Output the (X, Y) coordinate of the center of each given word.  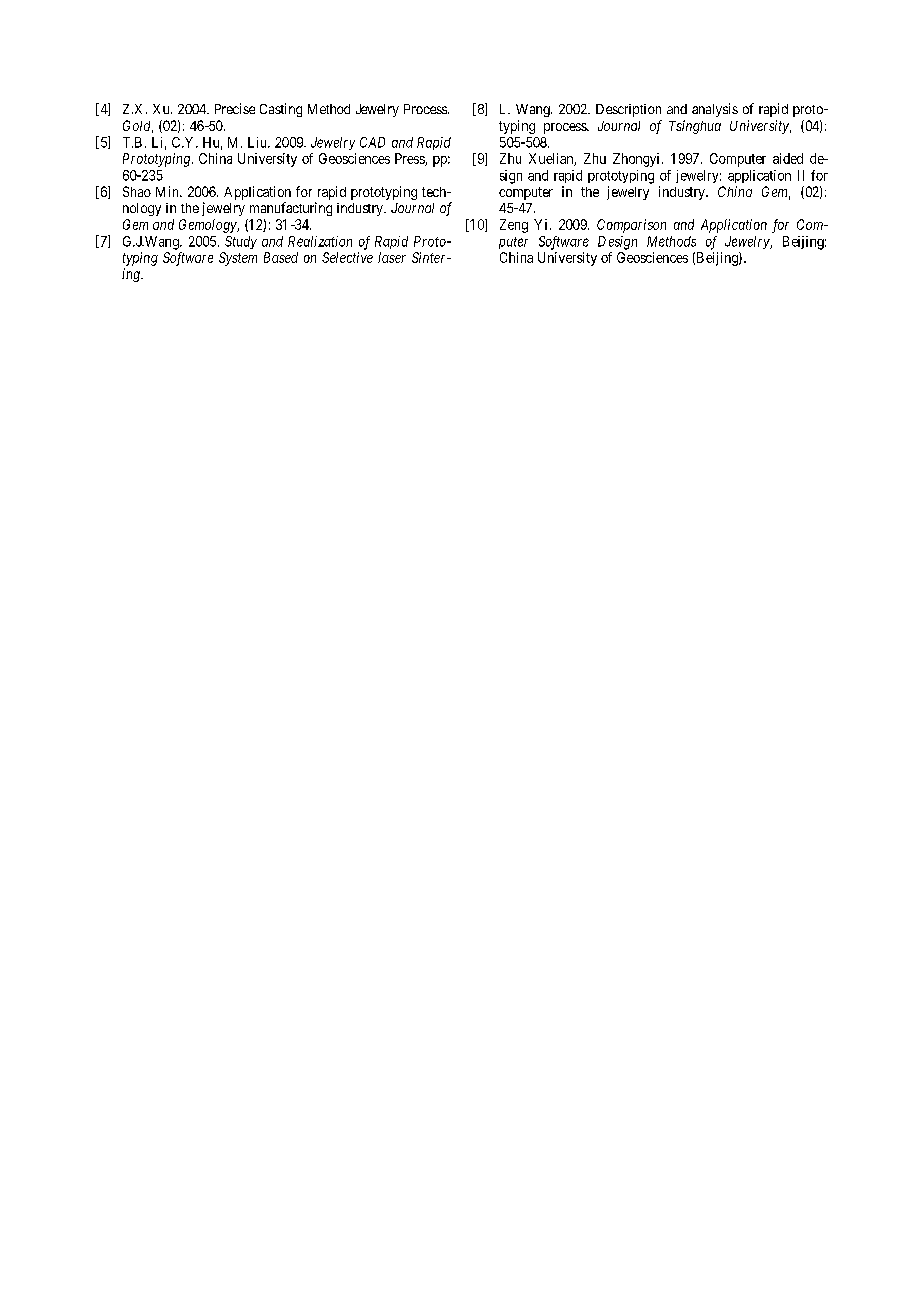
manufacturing (291, 209)
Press (410, 159)
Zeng (514, 226)
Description (628, 110)
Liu (258, 142)
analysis (715, 110)
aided (788, 158)
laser (392, 257)
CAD (372, 142)
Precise (235, 108)
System (238, 259)
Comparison (631, 226)
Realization (320, 241)
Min (168, 191)
